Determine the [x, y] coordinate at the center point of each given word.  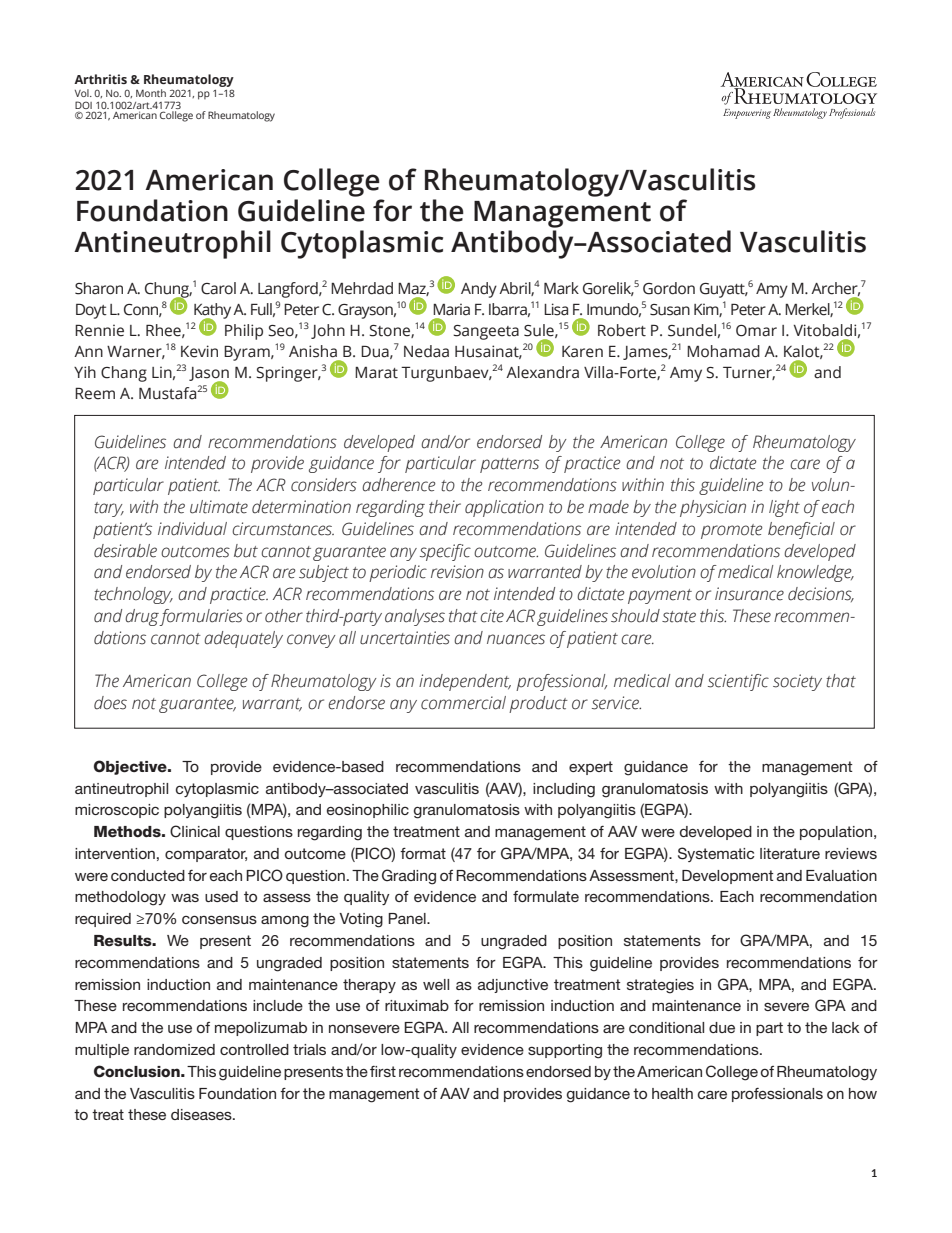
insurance [749, 594]
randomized [174, 1049]
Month [151, 93]
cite [492, 616]
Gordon [669, 288]
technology [133, 595]
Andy [479, 290]
